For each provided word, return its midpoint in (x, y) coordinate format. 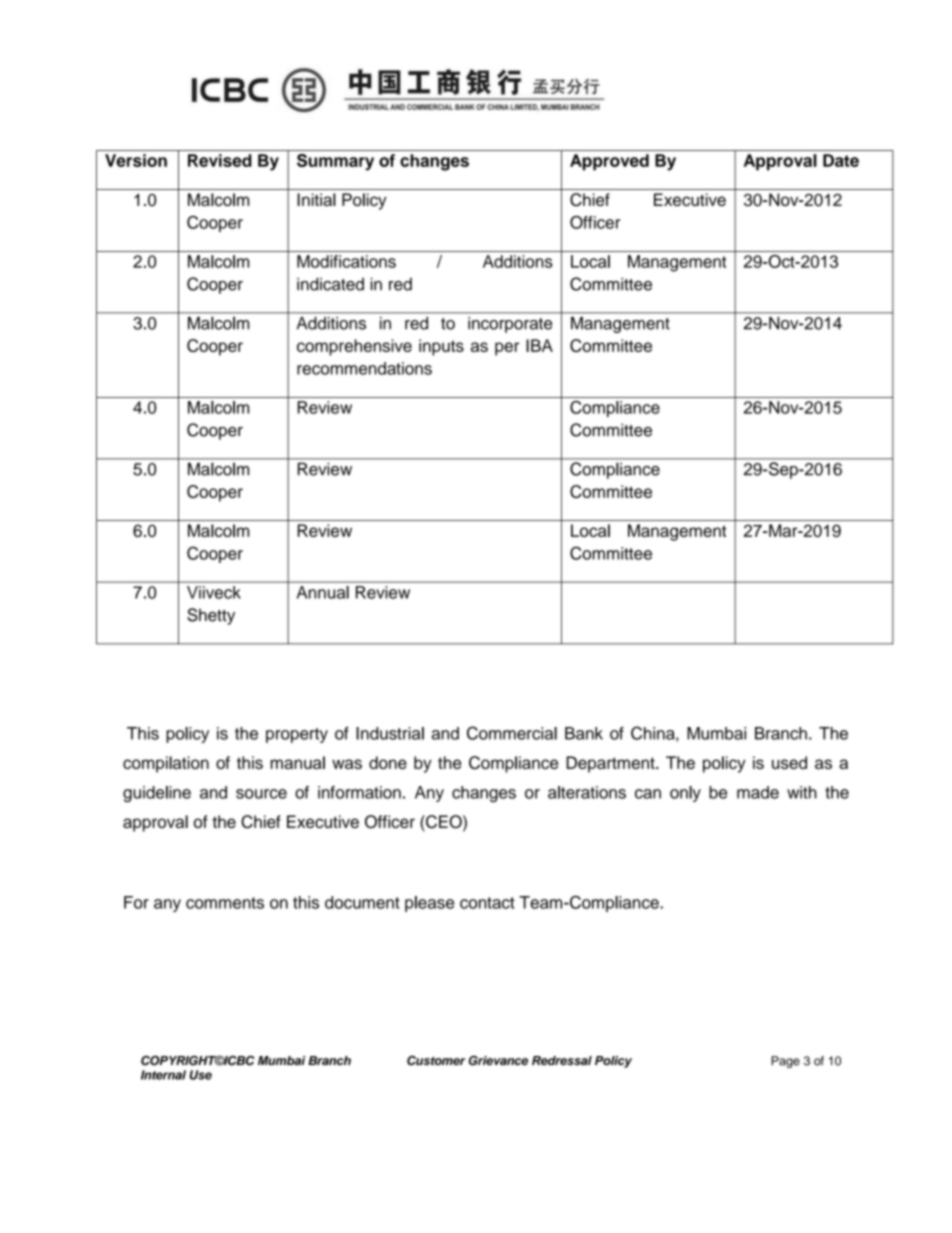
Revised (220, 160)
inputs (441, 347)
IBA (539, 345)
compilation (166, 764)
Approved (609, 162)
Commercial (512, 733)
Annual (323, 592)
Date (841, 160)
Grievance (498, 1061)
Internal (163, 1075)
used (789, 762)
